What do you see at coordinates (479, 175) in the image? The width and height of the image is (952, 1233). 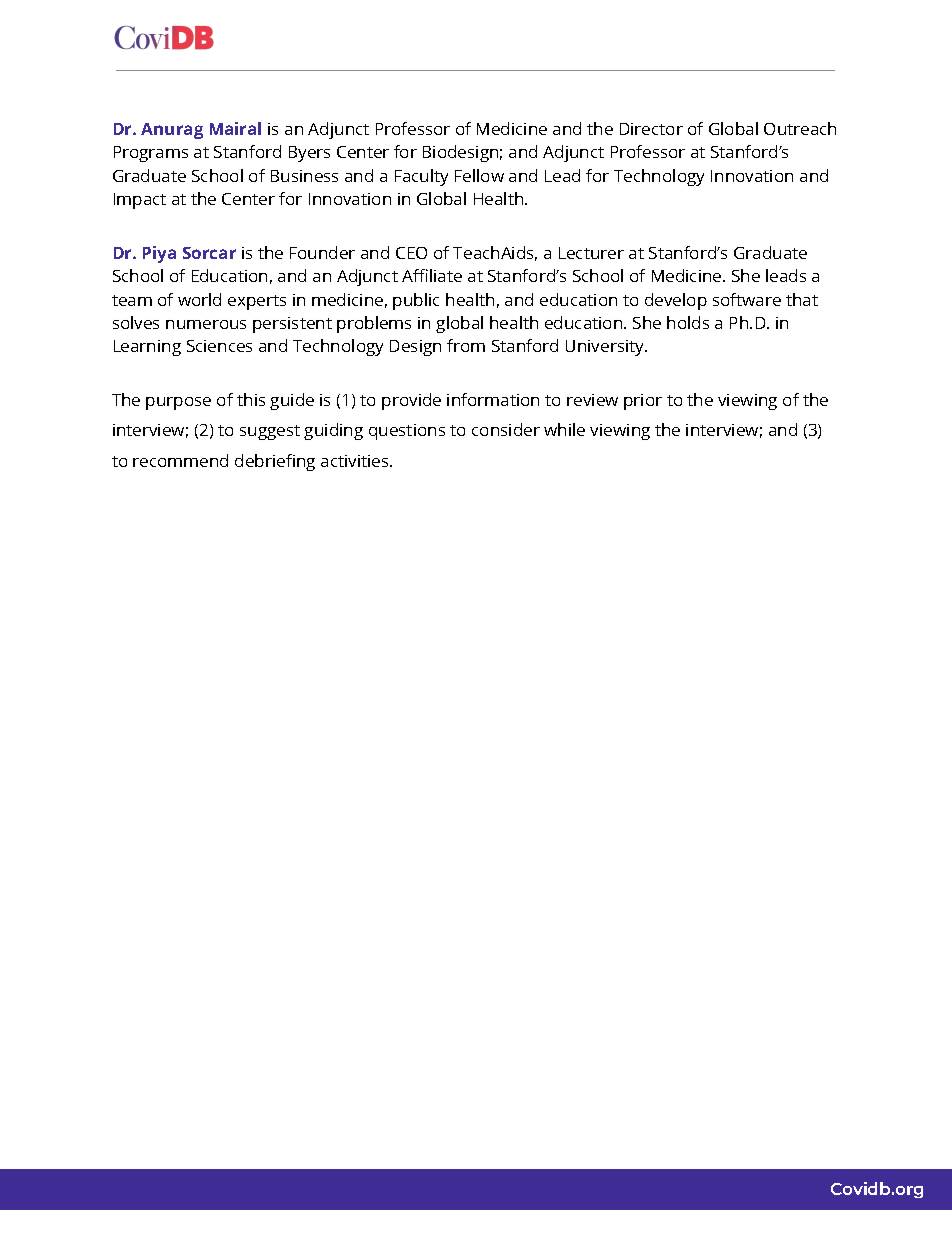 I see `Fellow` at bounding box center [479, 175].
